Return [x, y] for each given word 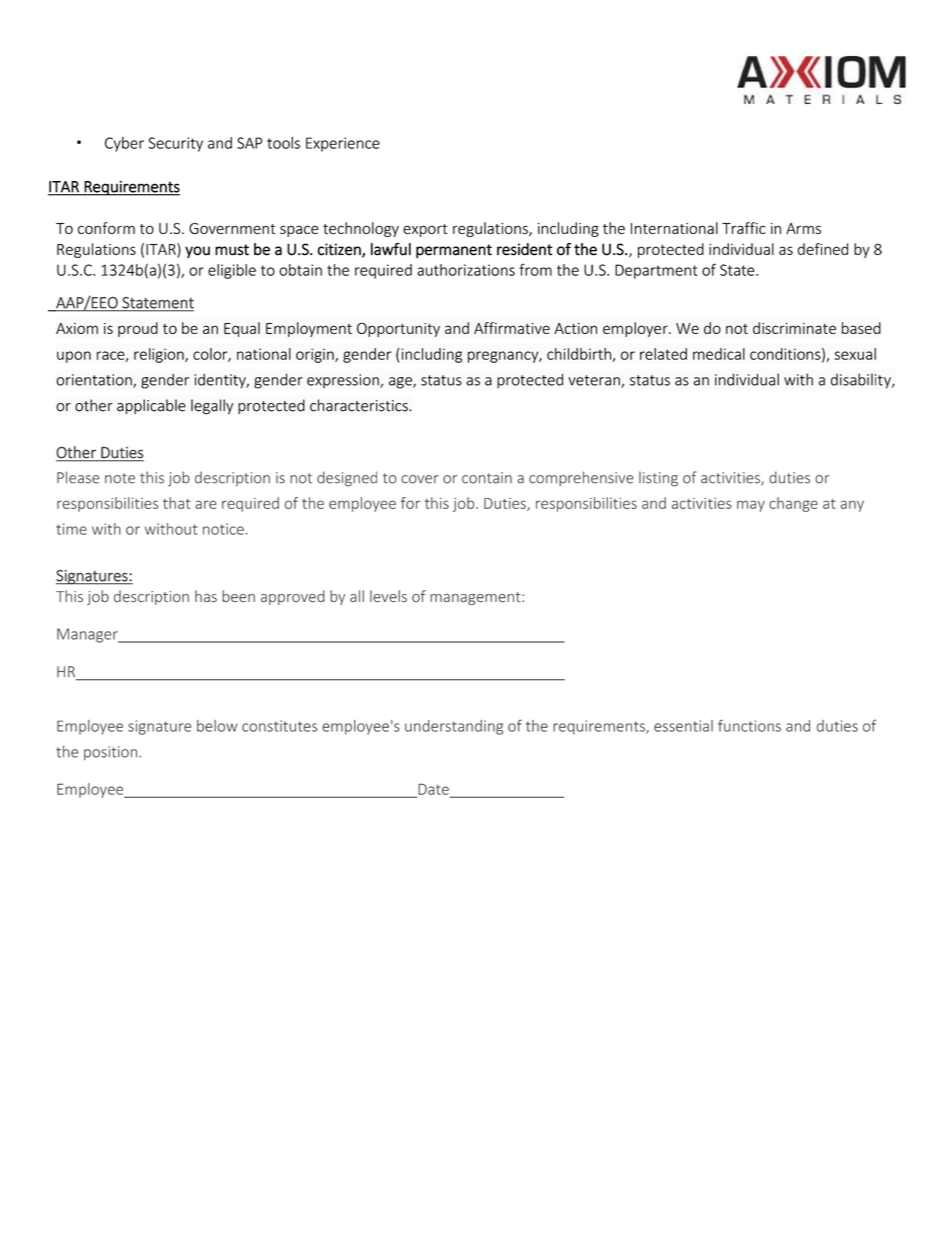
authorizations [466, 270]
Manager [88, 635]
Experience [343, 144]
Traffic [744, 228]
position [112, 753]
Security [175, 144]
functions [749, 725]
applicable [151, 406]
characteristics [360, 405]
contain [487, 478]
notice [223, 529]
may [751, 506]
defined [823, 249]
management [476, 598]
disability [862, 381]
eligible [232, 271]
